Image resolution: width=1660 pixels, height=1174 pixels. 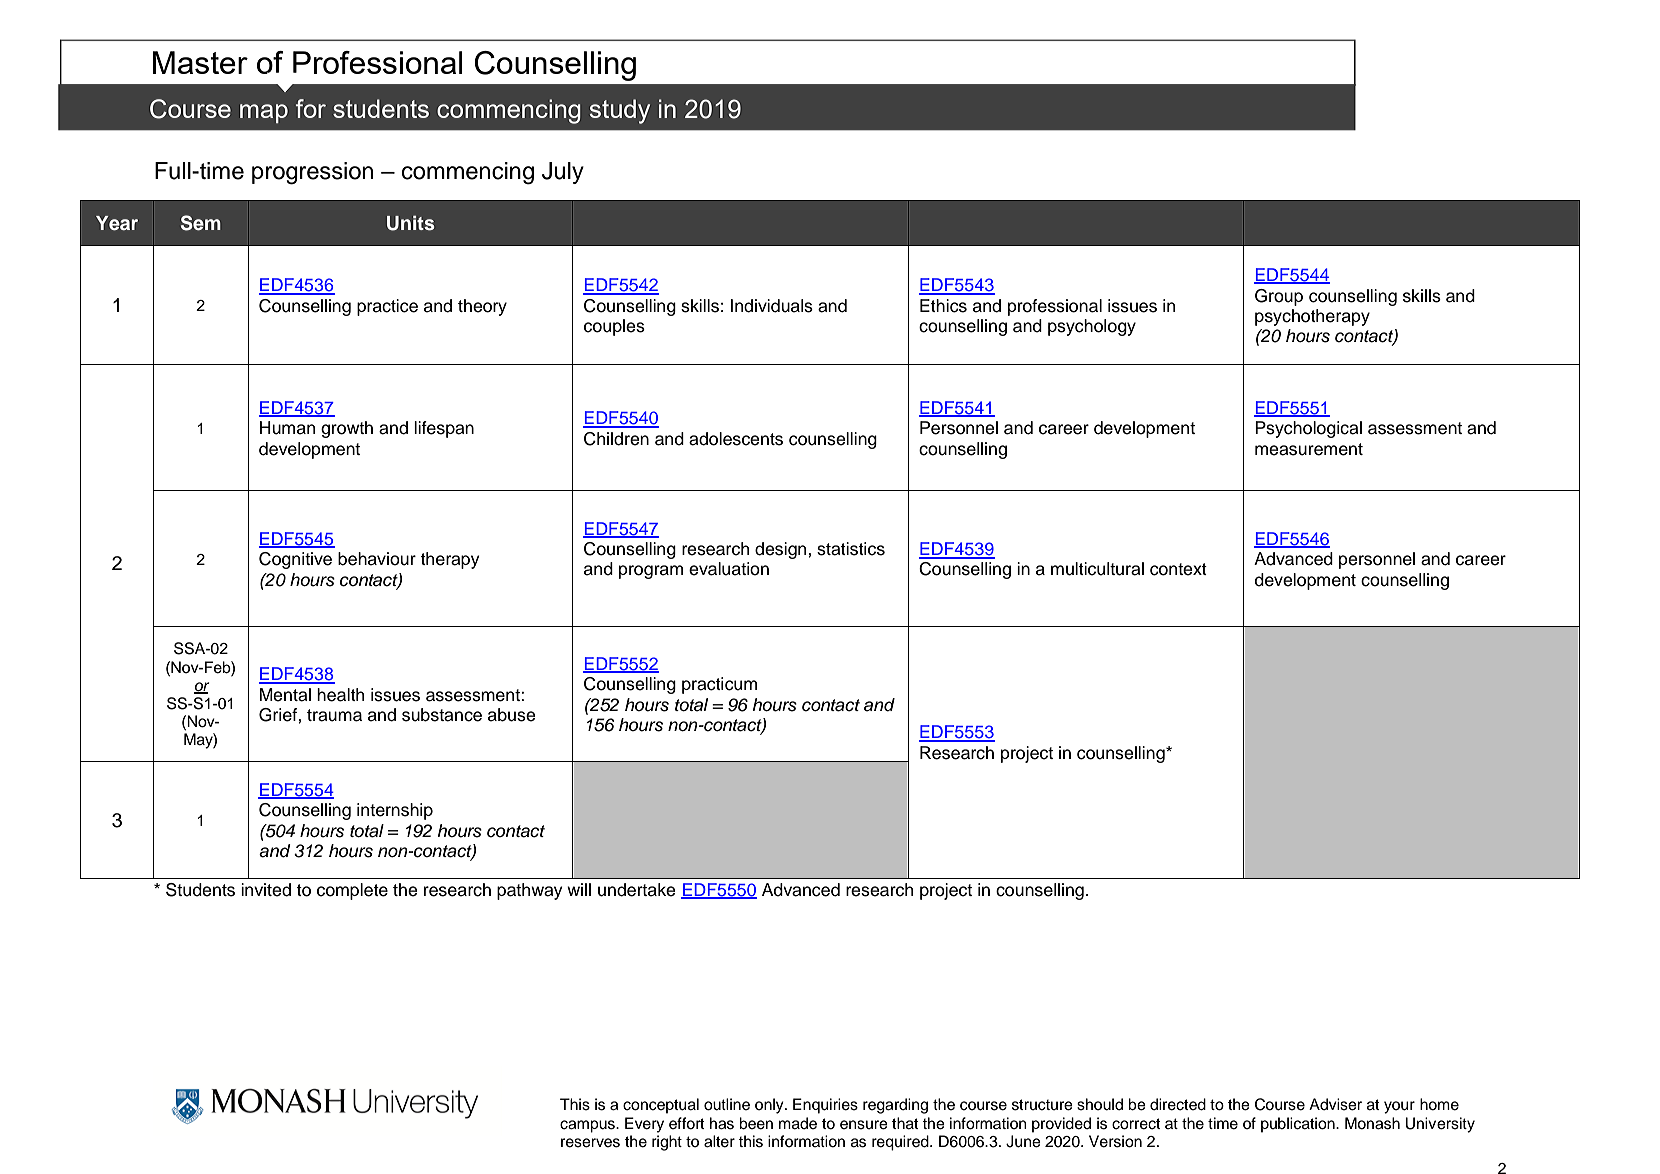 I want to click on context, so click(x=1178, y=569).
